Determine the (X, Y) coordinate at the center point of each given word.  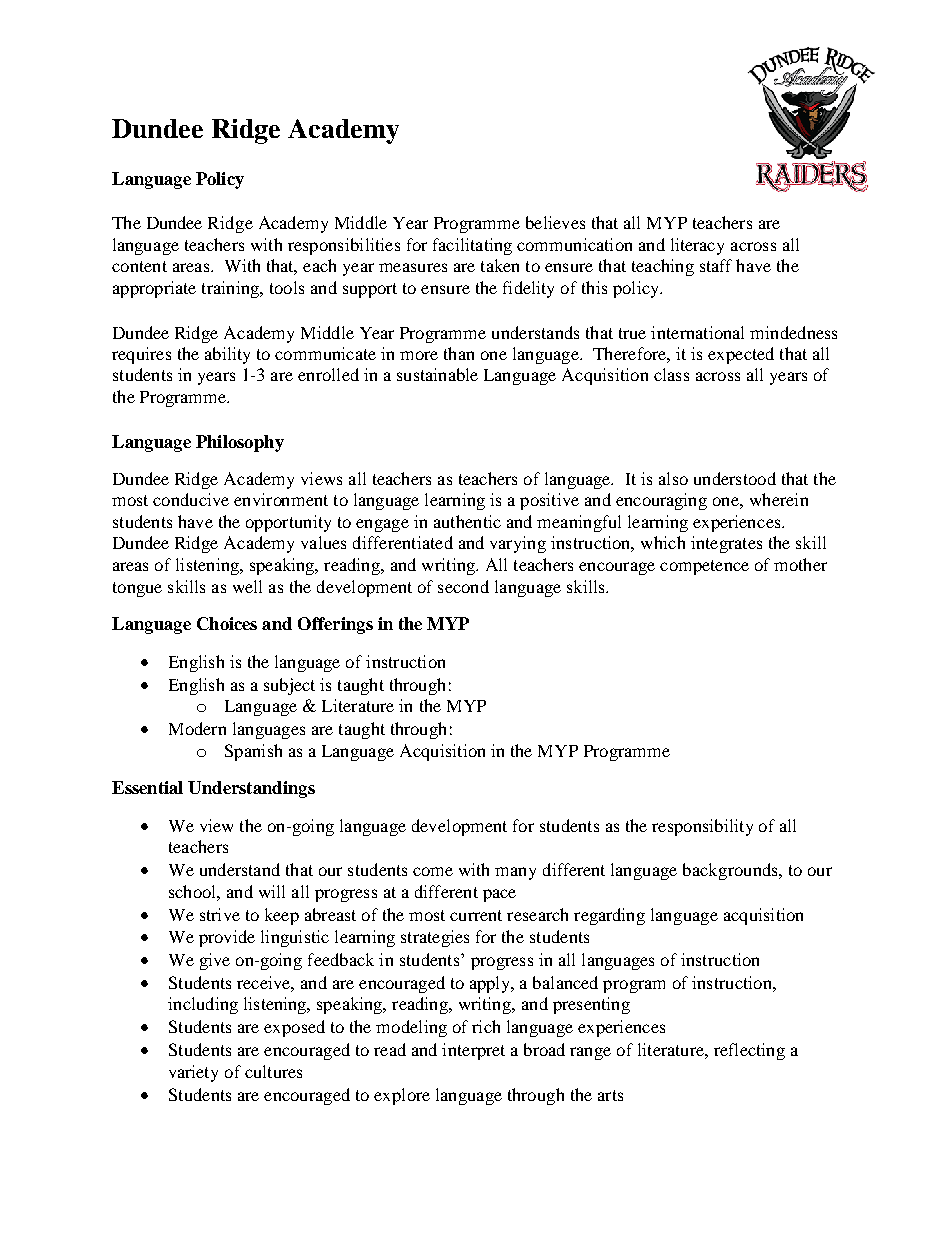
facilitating (472, 246)
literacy (697, 246)
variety (193, 1073)
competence (704, 567)
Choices (227, 623)
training (232, 289)
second (463, 586)
